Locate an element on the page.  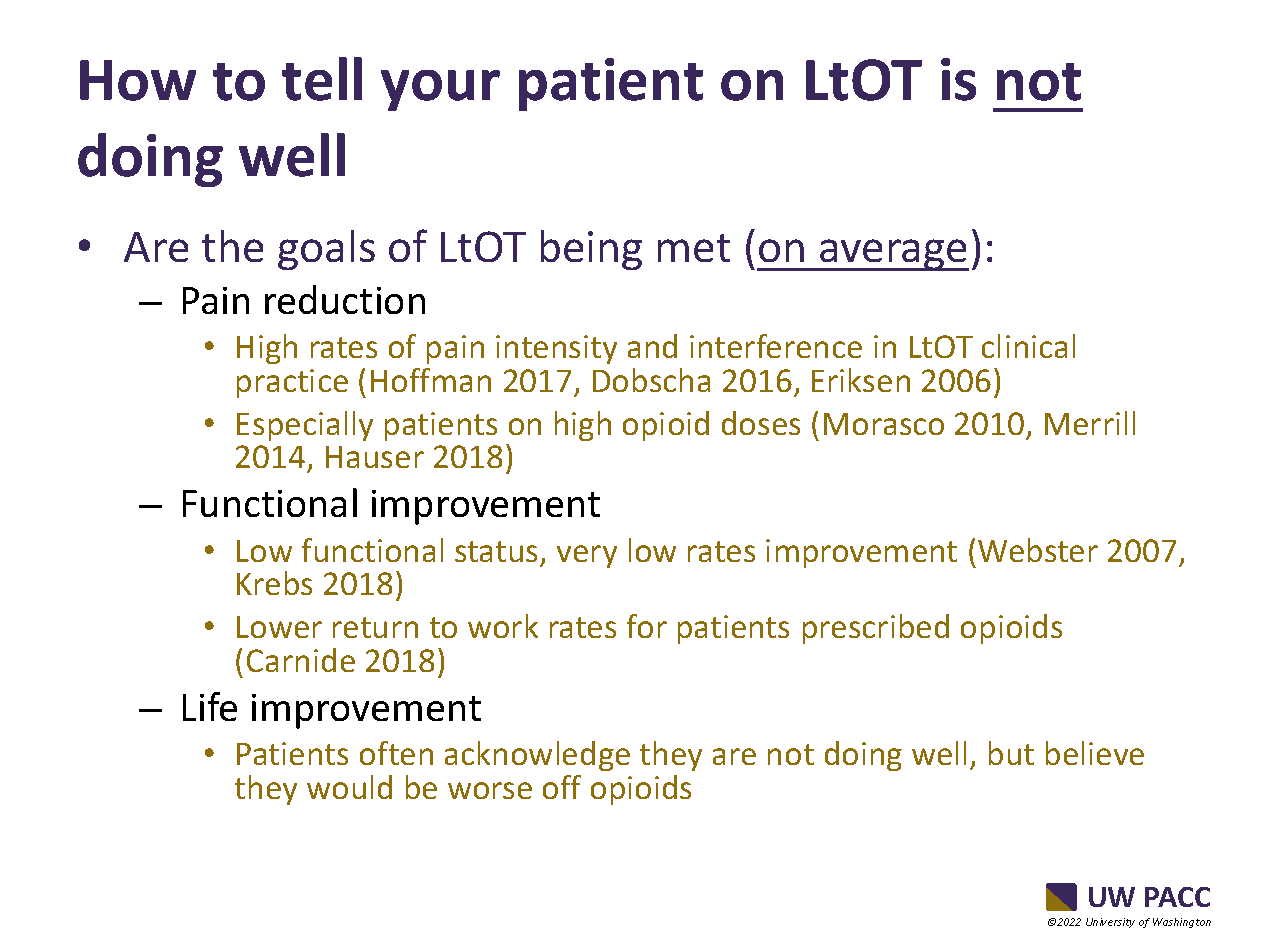
your is located at coordinates (440, 90).
